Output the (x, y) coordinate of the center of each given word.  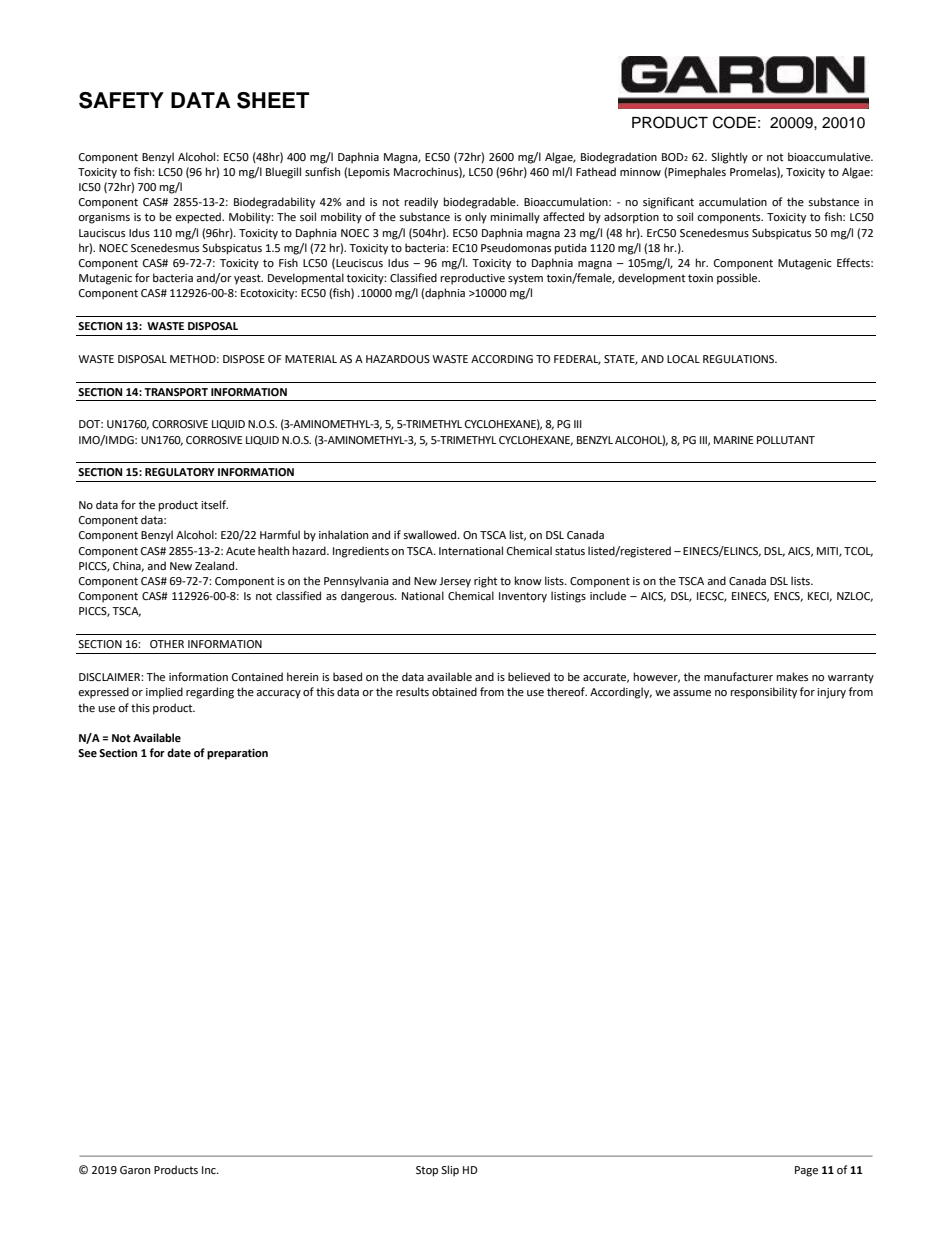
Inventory (523, 597)
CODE (734, 122)
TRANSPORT (176, 392)
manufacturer (738, 677)
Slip (450, 1171)
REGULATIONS (740, 359)
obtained (454, 691)
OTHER (167, 644)
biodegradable (481, 203)
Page (806, 1171)
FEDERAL (577, 360)
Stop (427, 1171)
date (179, 752)
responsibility (764, 693)
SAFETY (121, 100)
